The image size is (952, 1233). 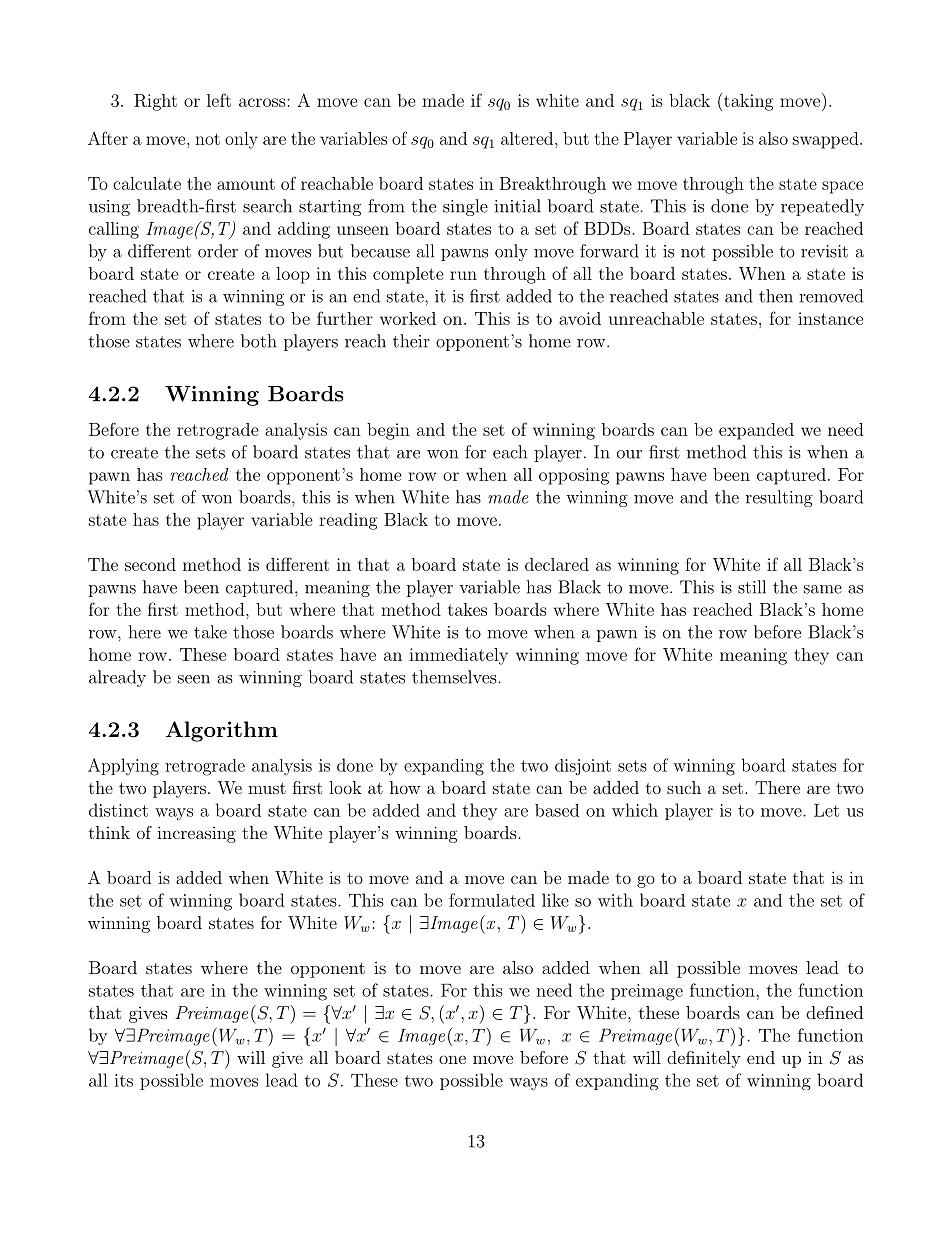 What do you see at coordinates (150, 564) in the image?
I see `second` at bounding box center [150, 564].
